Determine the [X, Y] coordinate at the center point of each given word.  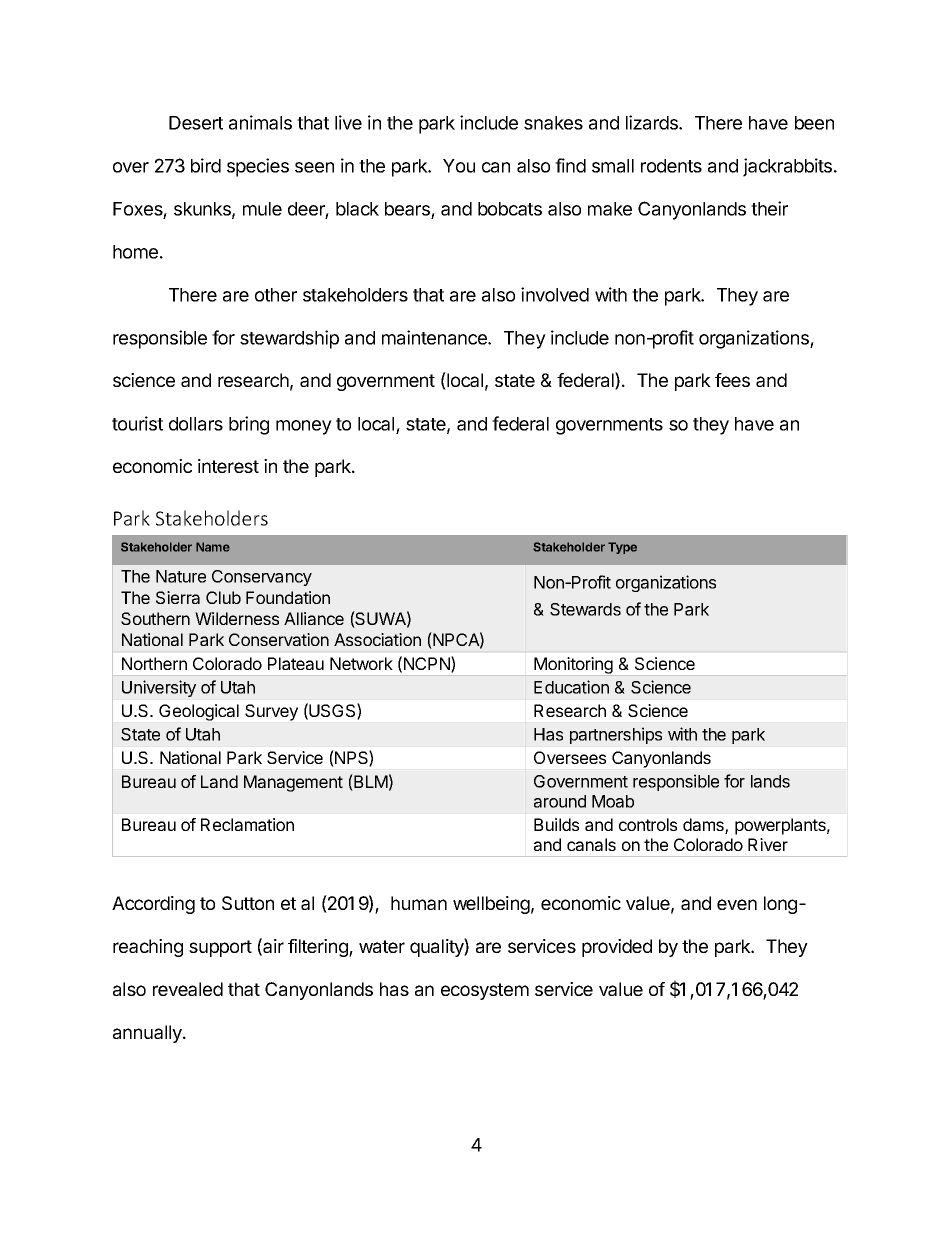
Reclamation [247, 824]
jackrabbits [789, 167]
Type [622, 548]
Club [223, 597]
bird [206, 165]
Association [377, 639]
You [459, 166]
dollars [196, 424]
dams [704, 826]
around [560, 801]
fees [732, 380]
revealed [188, 989]
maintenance [435, 337]
